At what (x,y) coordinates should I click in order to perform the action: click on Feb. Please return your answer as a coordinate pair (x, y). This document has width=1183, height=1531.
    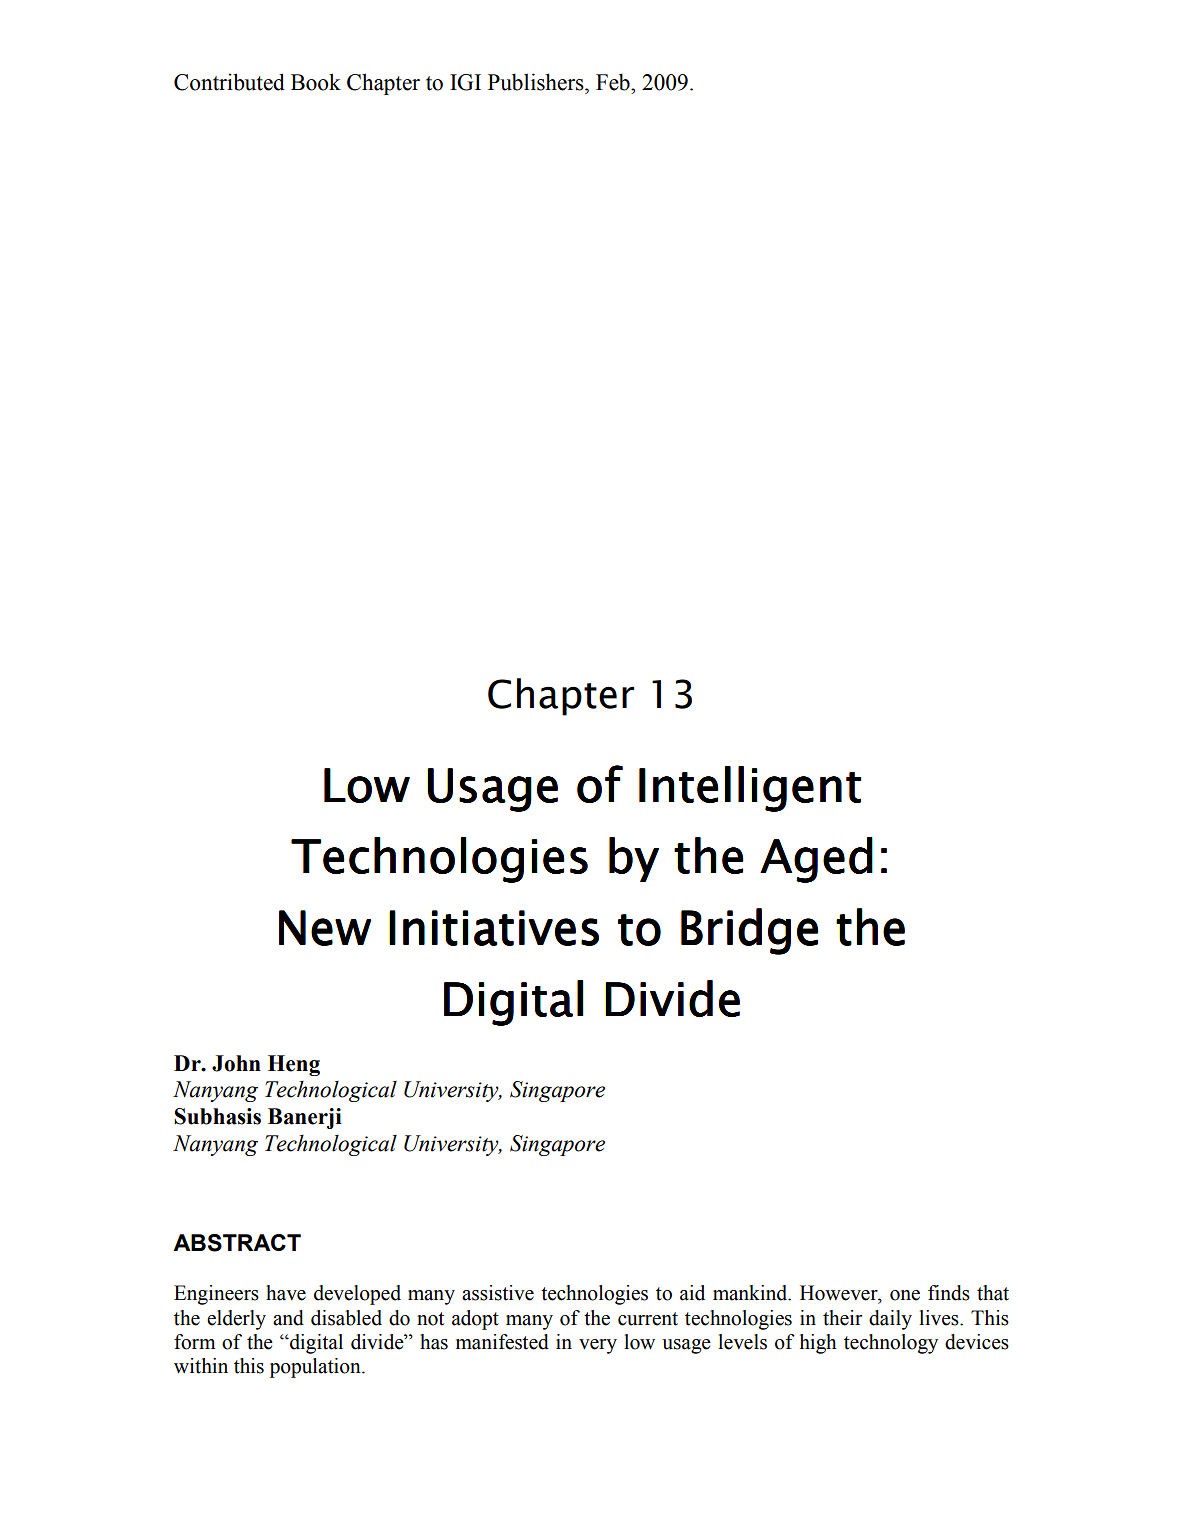
    Looking at the image, I should click on (614, 82).
